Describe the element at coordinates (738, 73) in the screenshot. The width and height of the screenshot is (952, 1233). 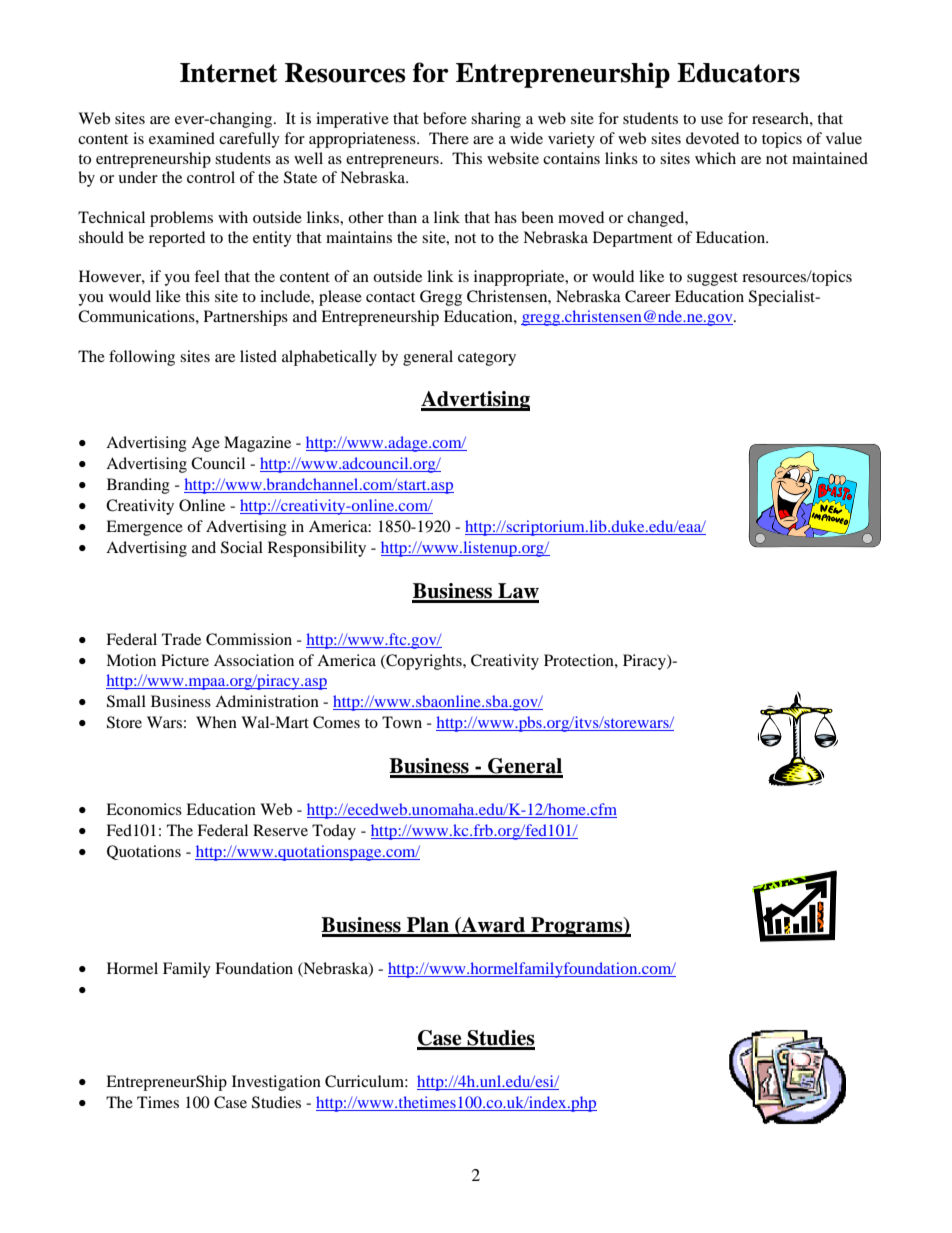
I see `Educators` at that location.
